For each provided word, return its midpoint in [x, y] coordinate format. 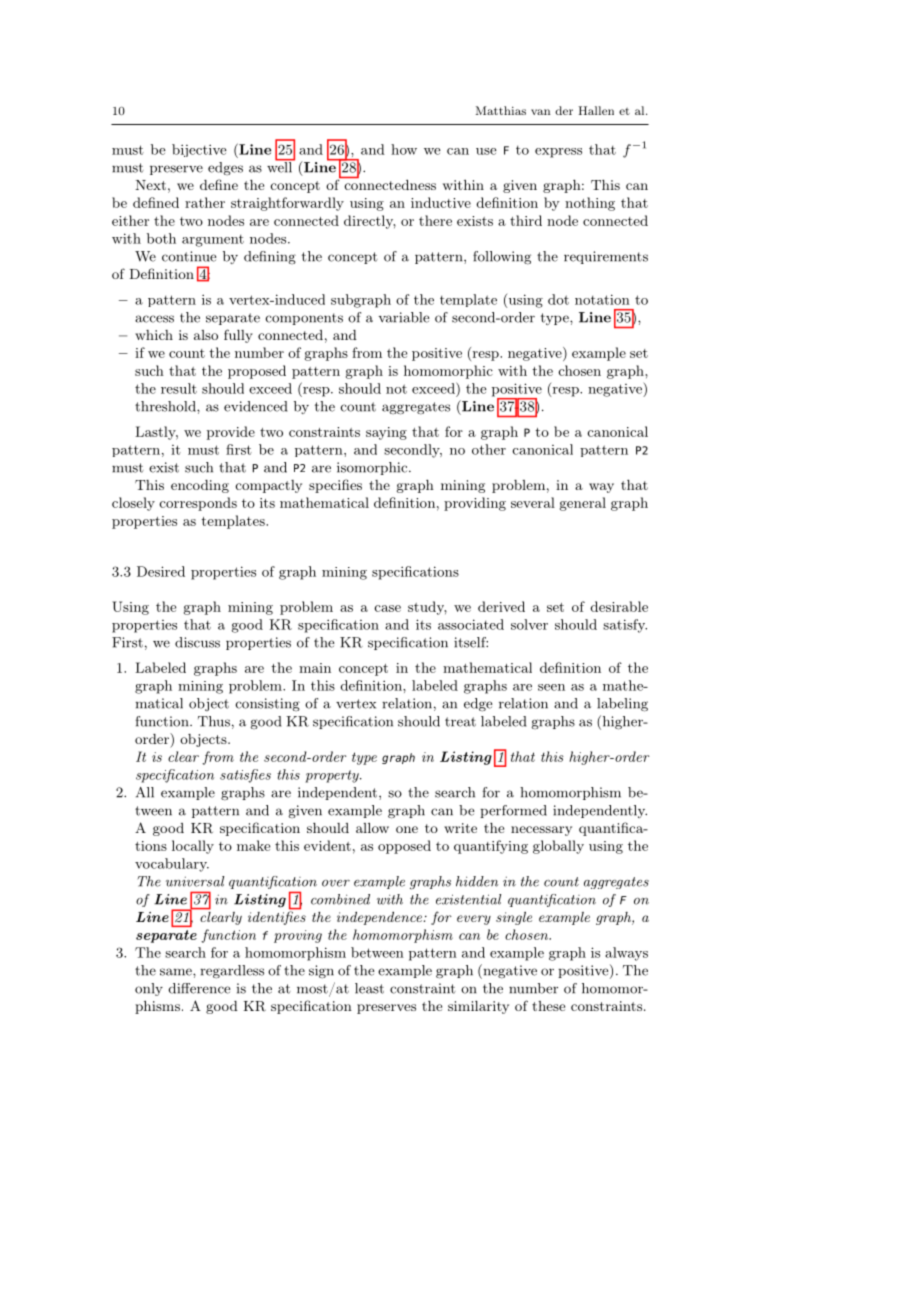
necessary [541, 831]
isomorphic [373, 468]
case [387, 608]
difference [199, 988]
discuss [197, 642]
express [558, 153]
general [583, 504]
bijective [199, 150]
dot [558, 299]
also [206, 335]
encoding [200, 486]
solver [529, 624]
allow [372, 828]
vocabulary [172, 865]
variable [404, 317]
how [404, 149]
